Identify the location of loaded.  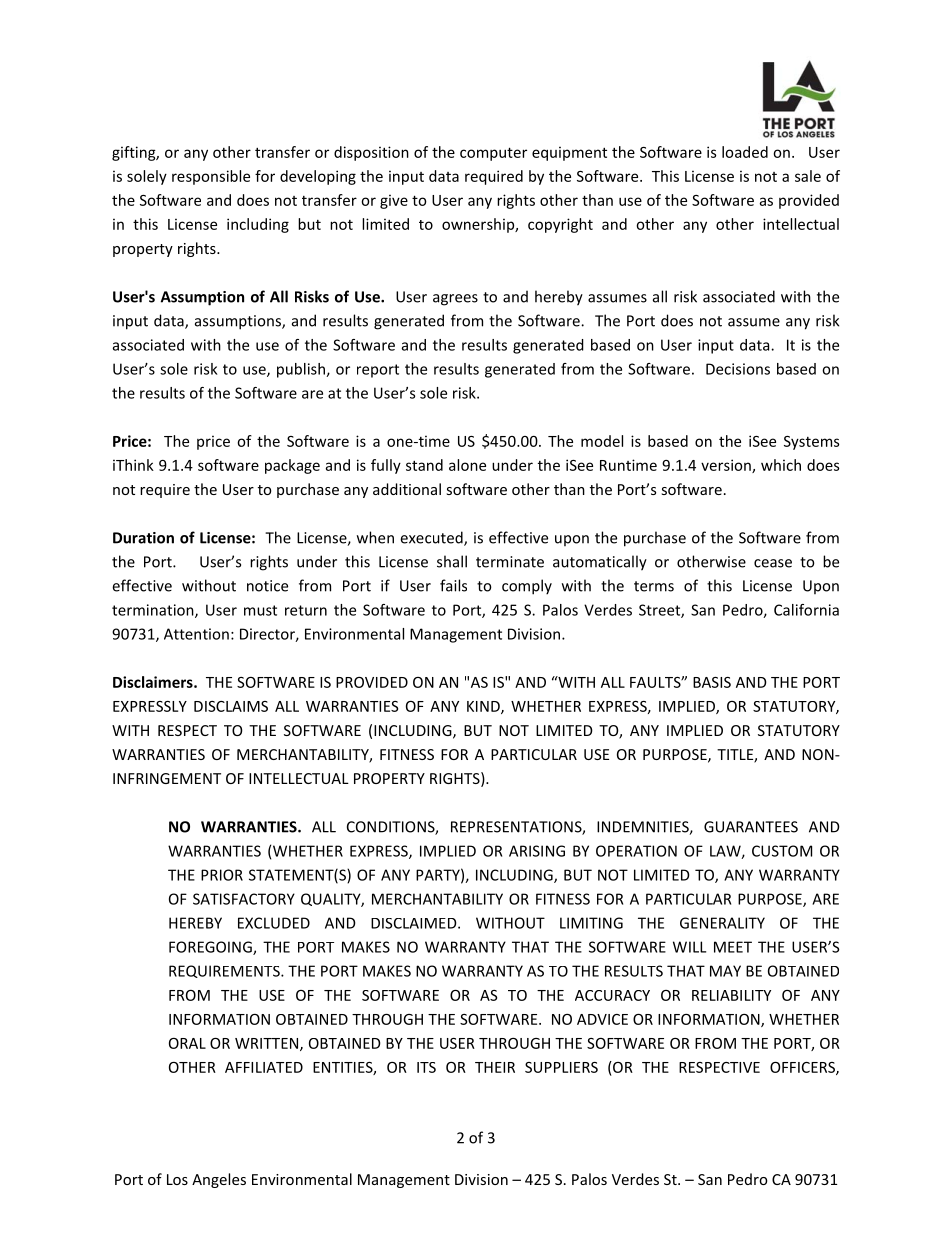
(745, 152).
